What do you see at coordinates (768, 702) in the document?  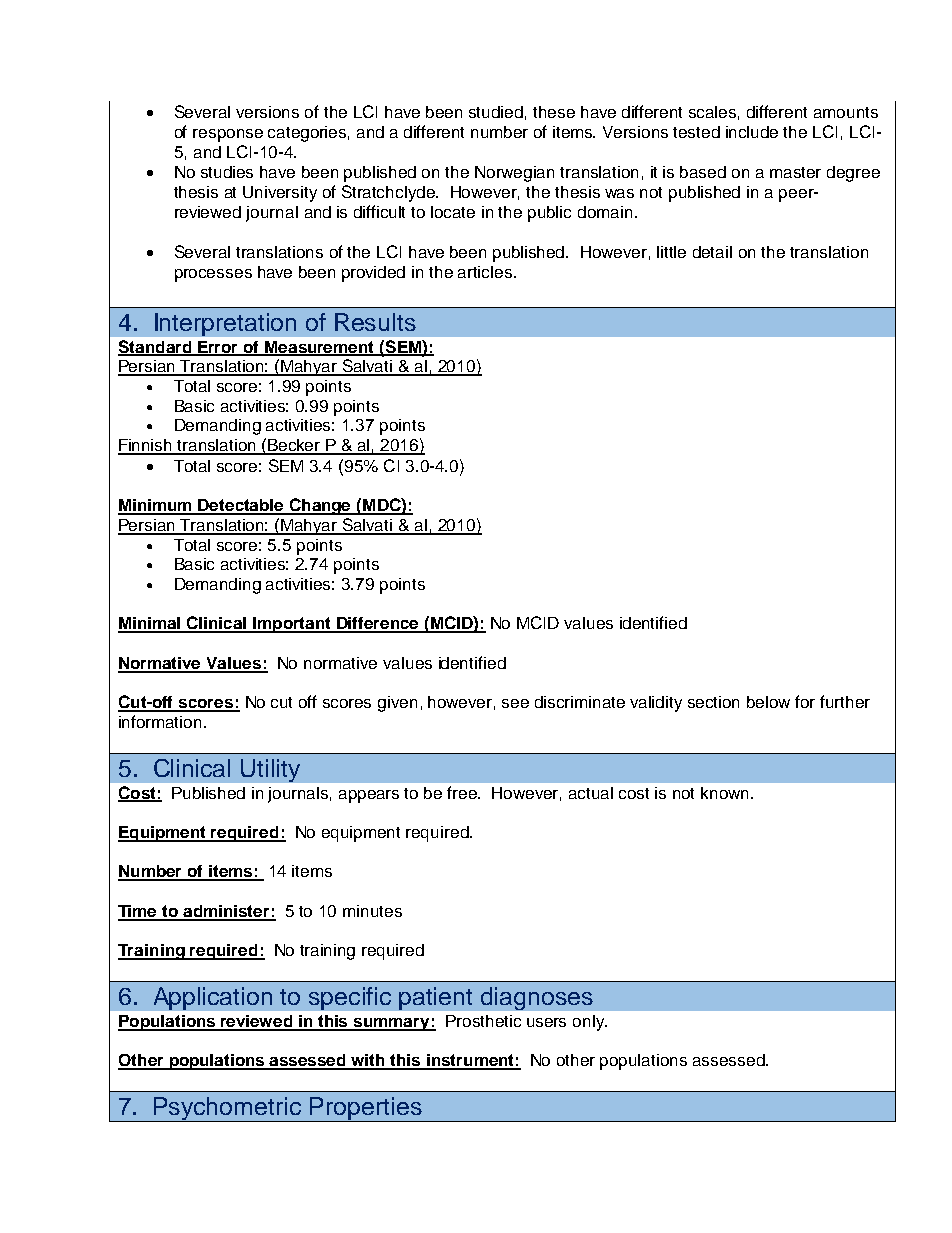 I see `below` at bounding box center [768, 702].
